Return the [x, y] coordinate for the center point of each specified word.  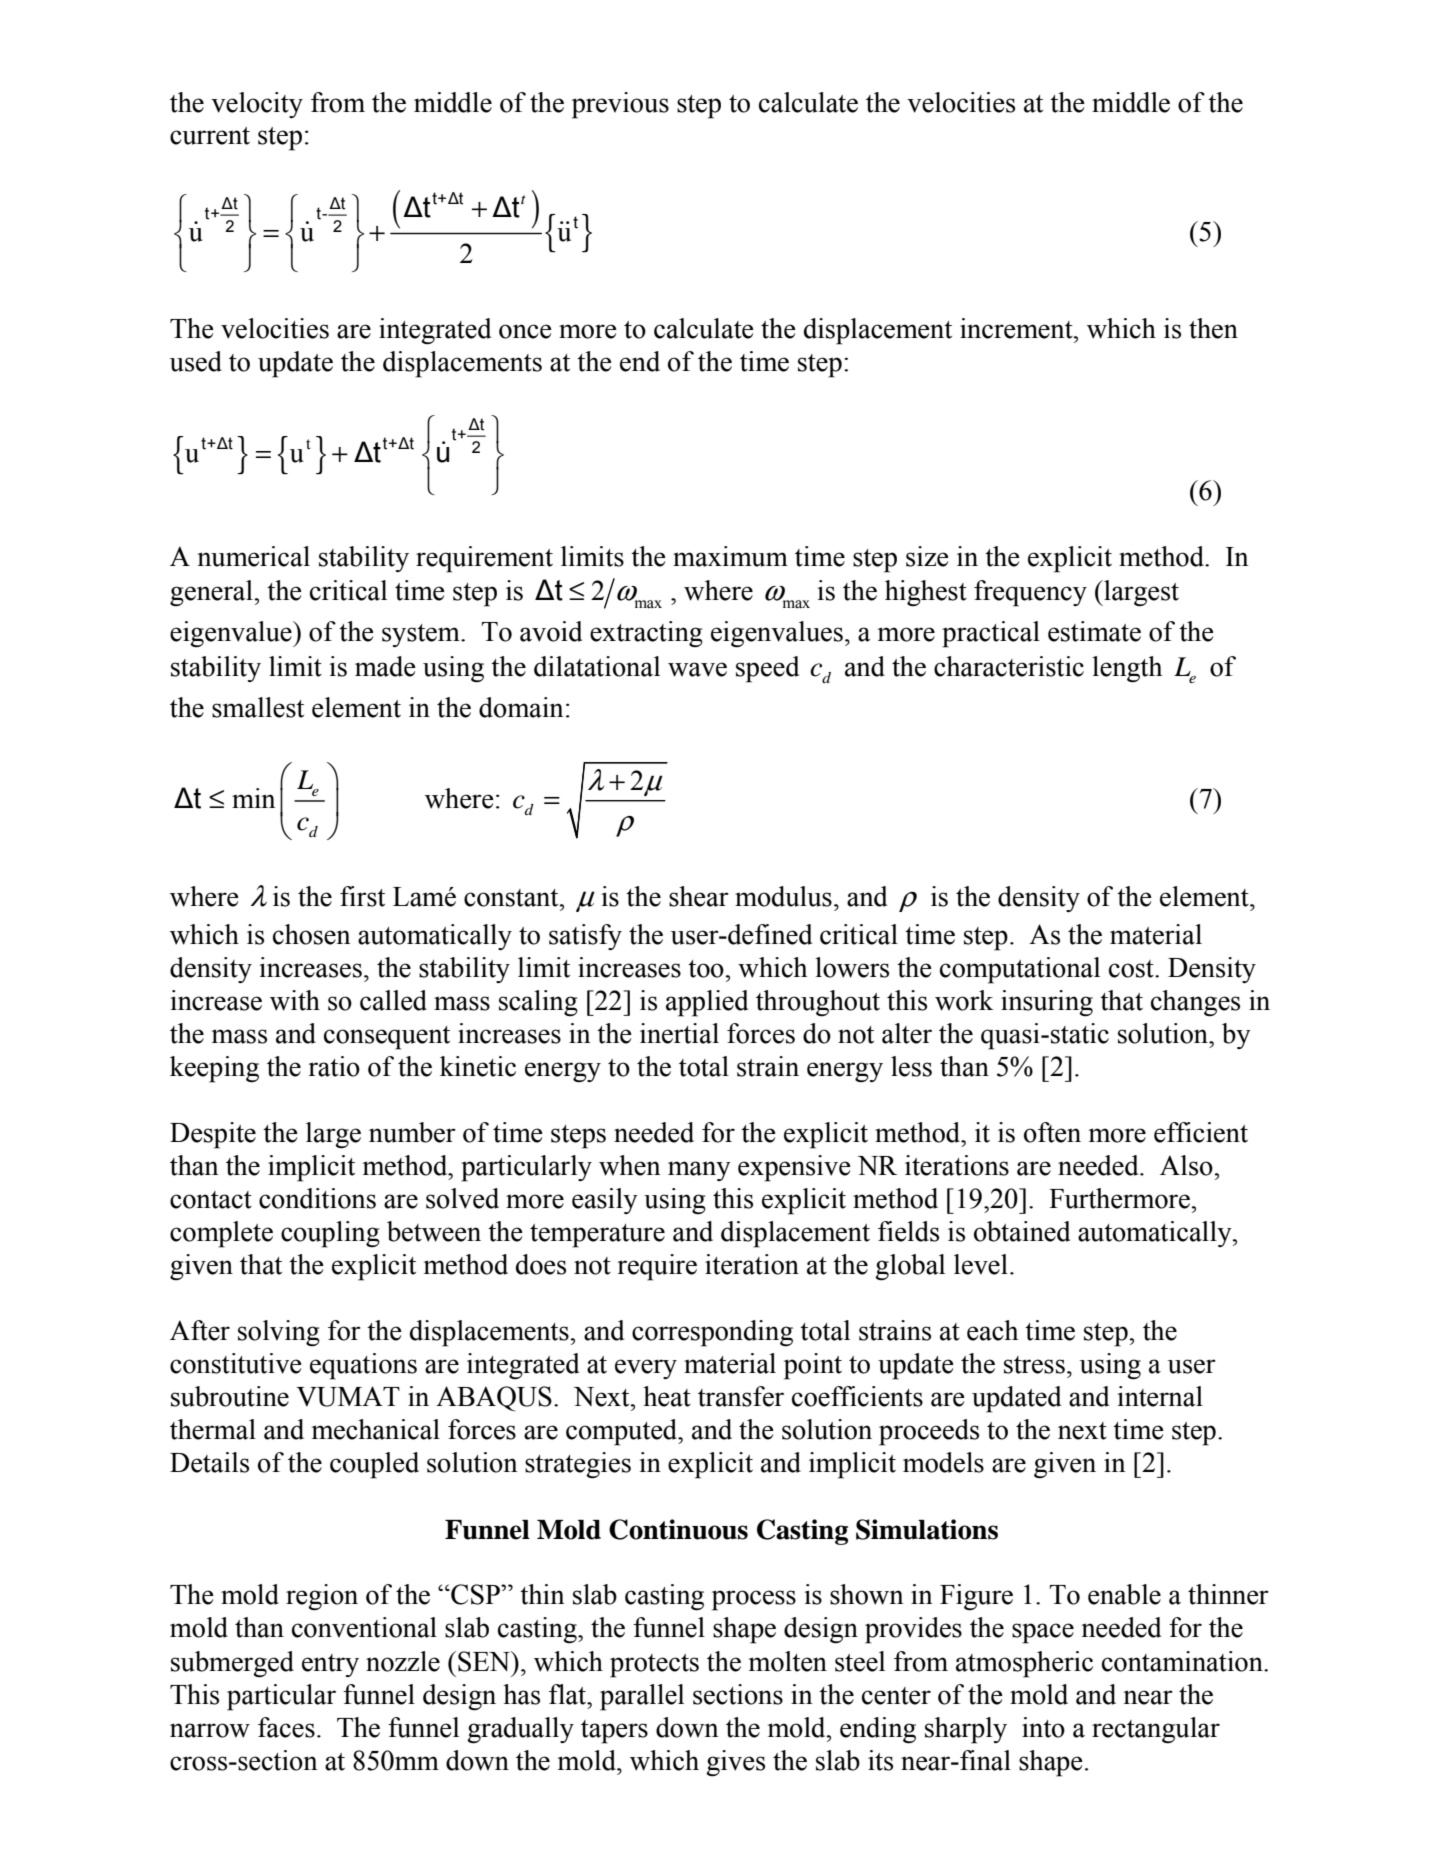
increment [1017, 328]
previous [620, 105]
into [1043, 1727]
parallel [642, 1697]
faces [286, 1727]
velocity [257, 105]
